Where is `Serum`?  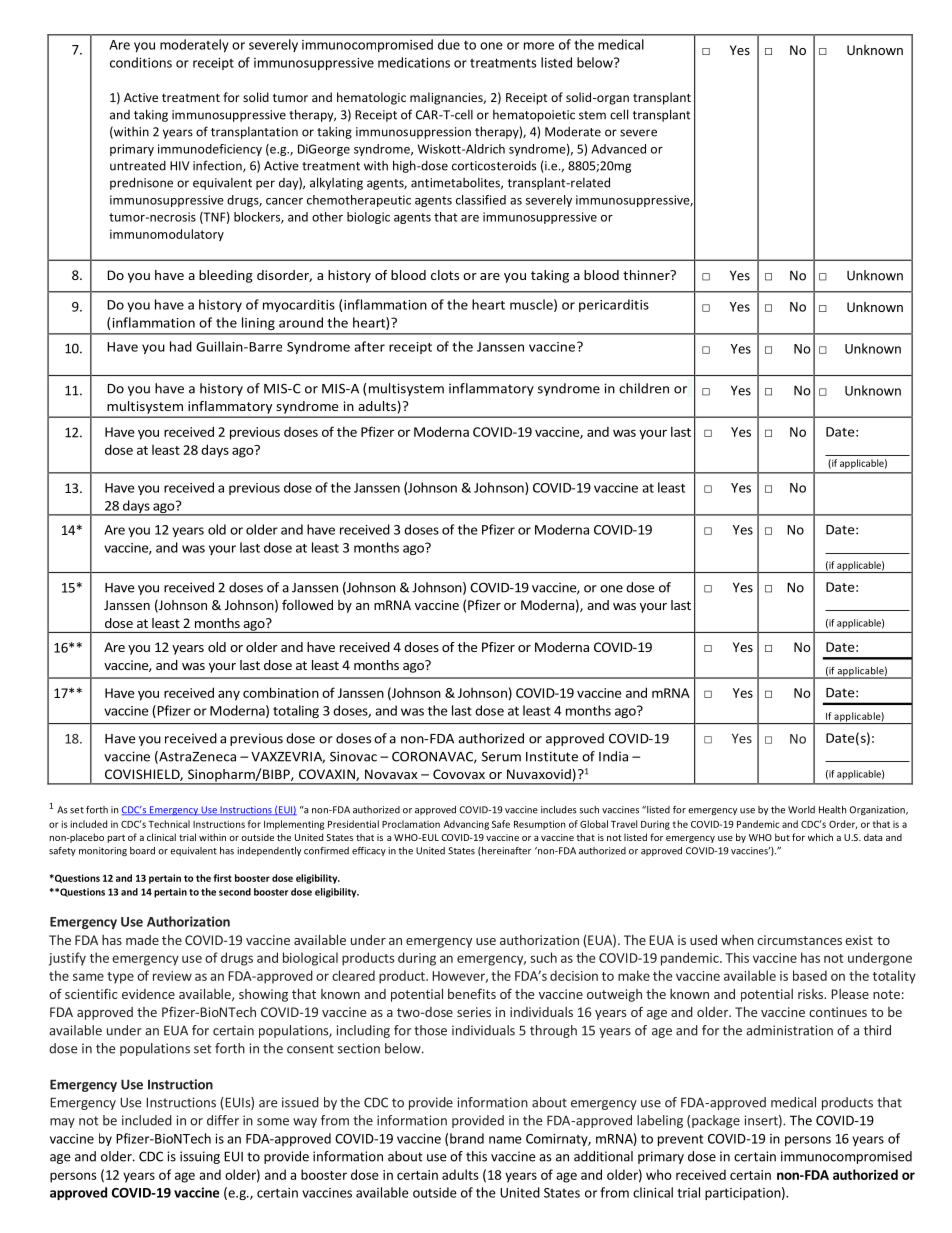
Serum is located at coordinates (501, 757).
